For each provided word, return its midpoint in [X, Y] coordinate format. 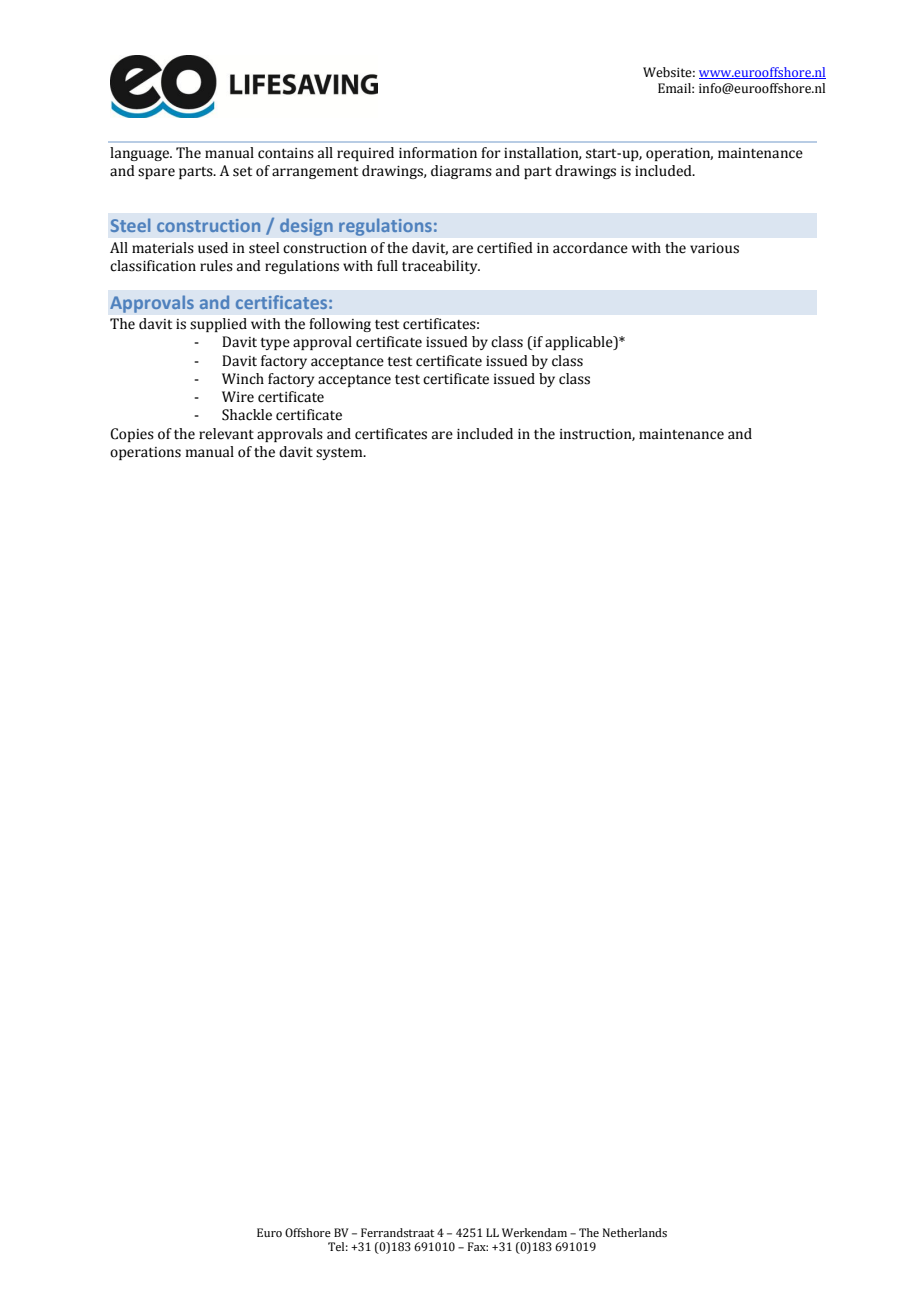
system [340, 454]
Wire [238, 397]
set [242, 172]
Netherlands [635, 1232]
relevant [226, 434]
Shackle [247, 415]
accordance [590, 248]
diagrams [461, 172]
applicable [580, 343]
